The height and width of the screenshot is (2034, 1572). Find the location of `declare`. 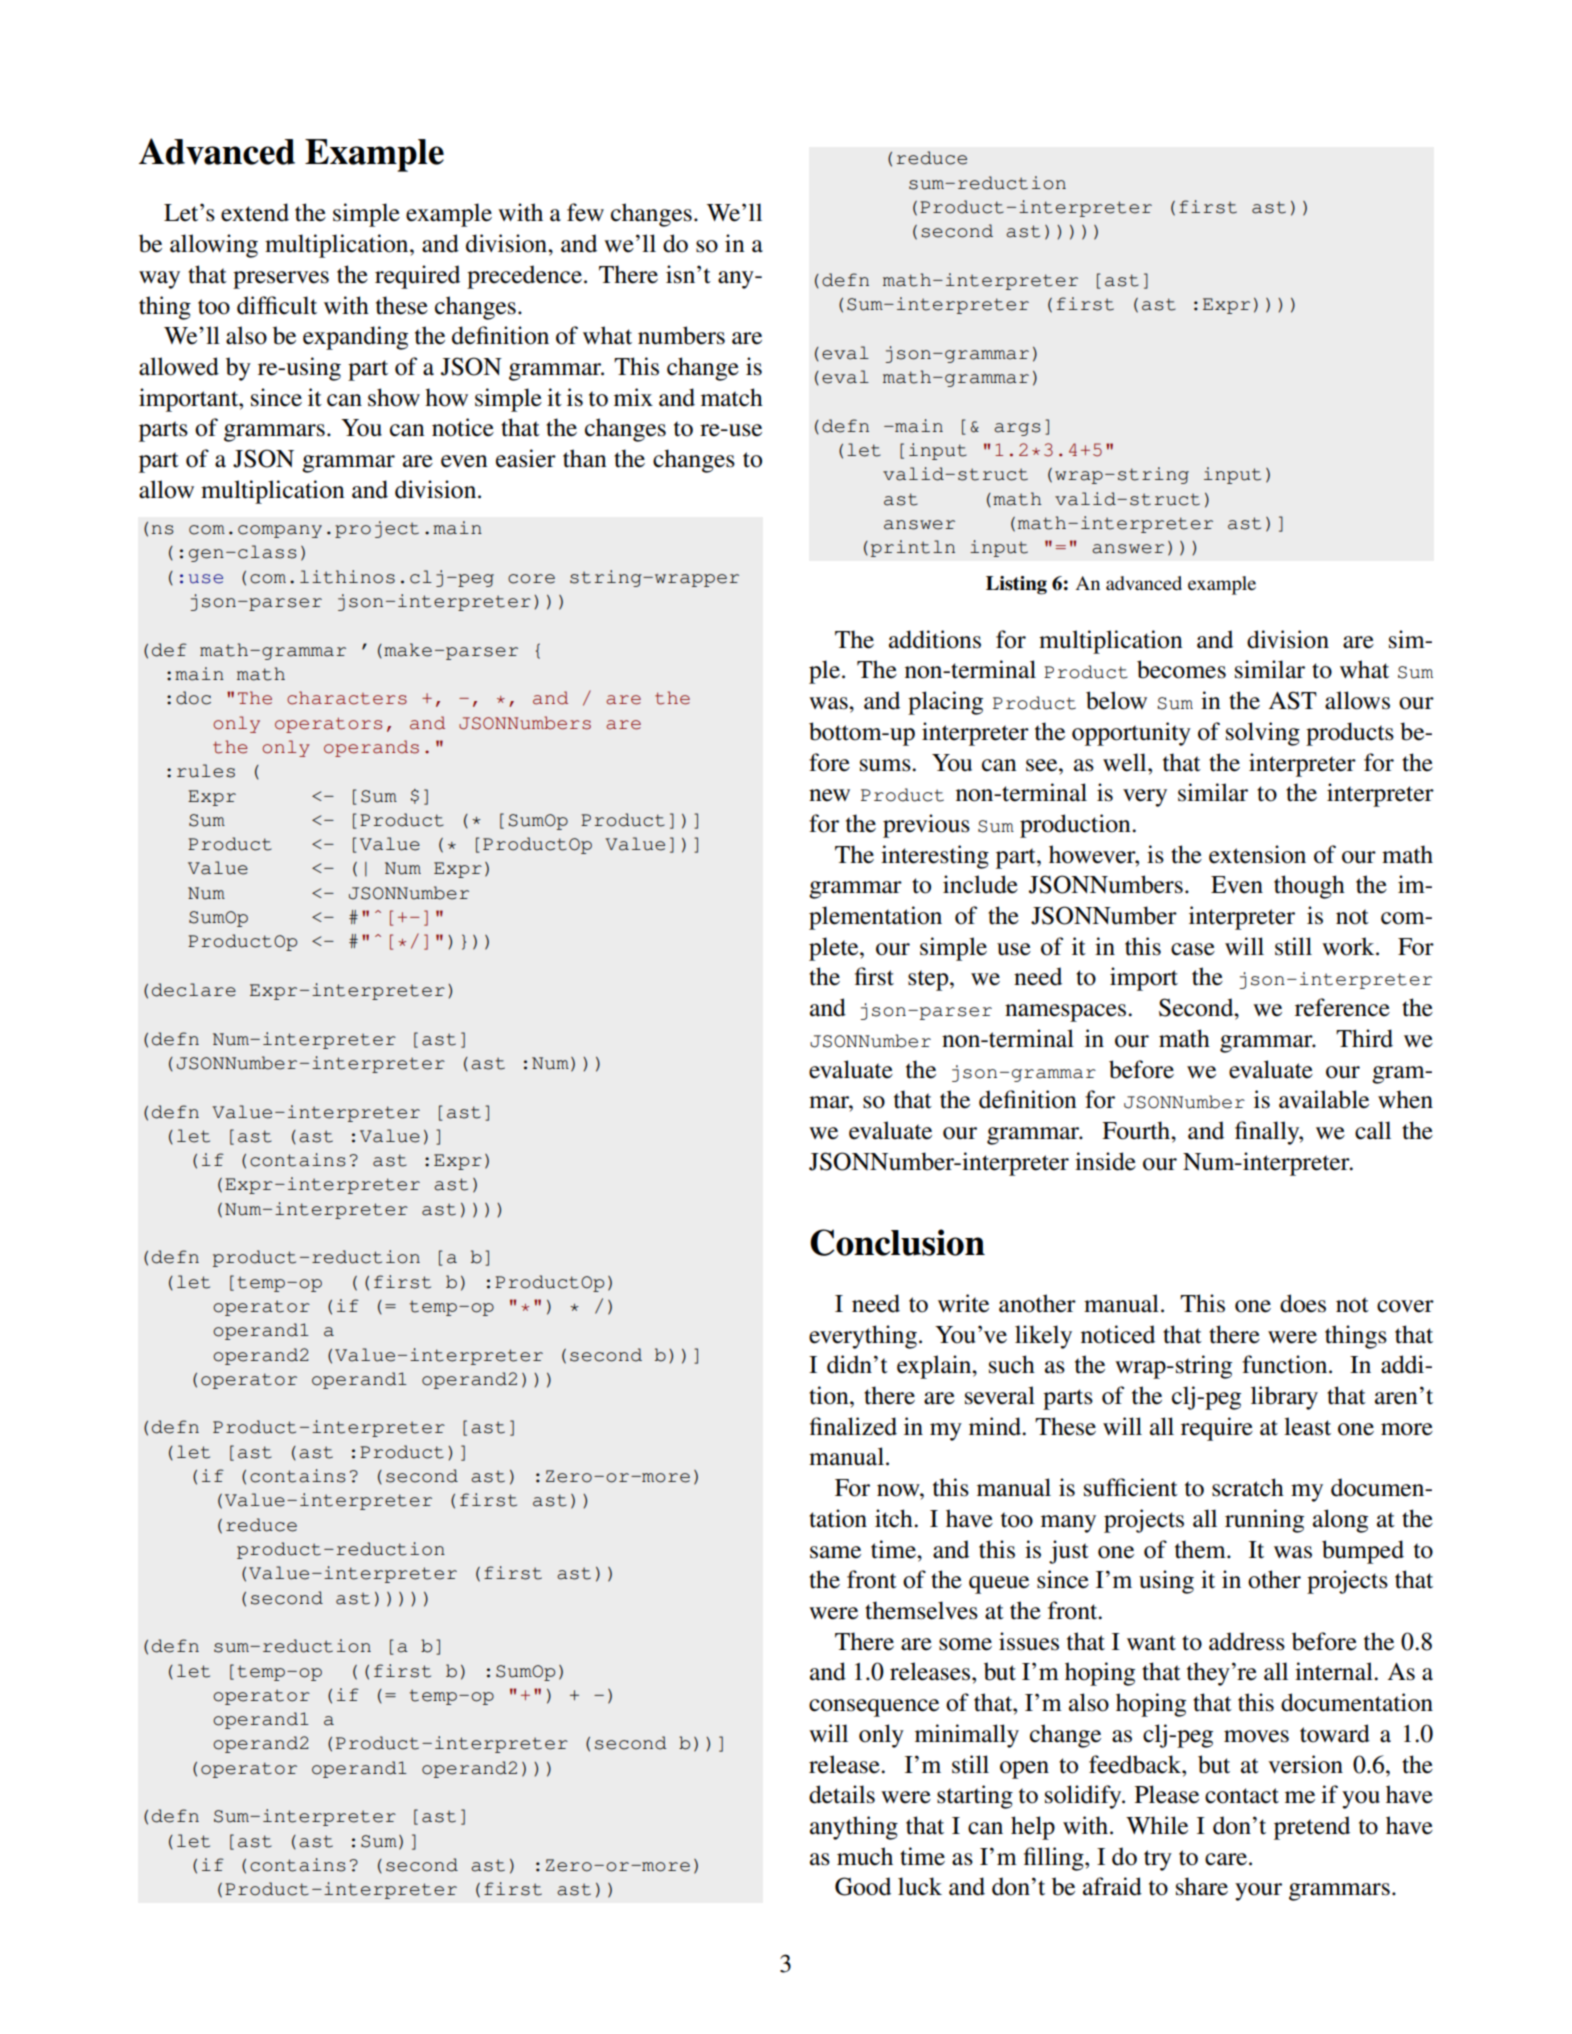

declare is located at coordinates (194, 990).
